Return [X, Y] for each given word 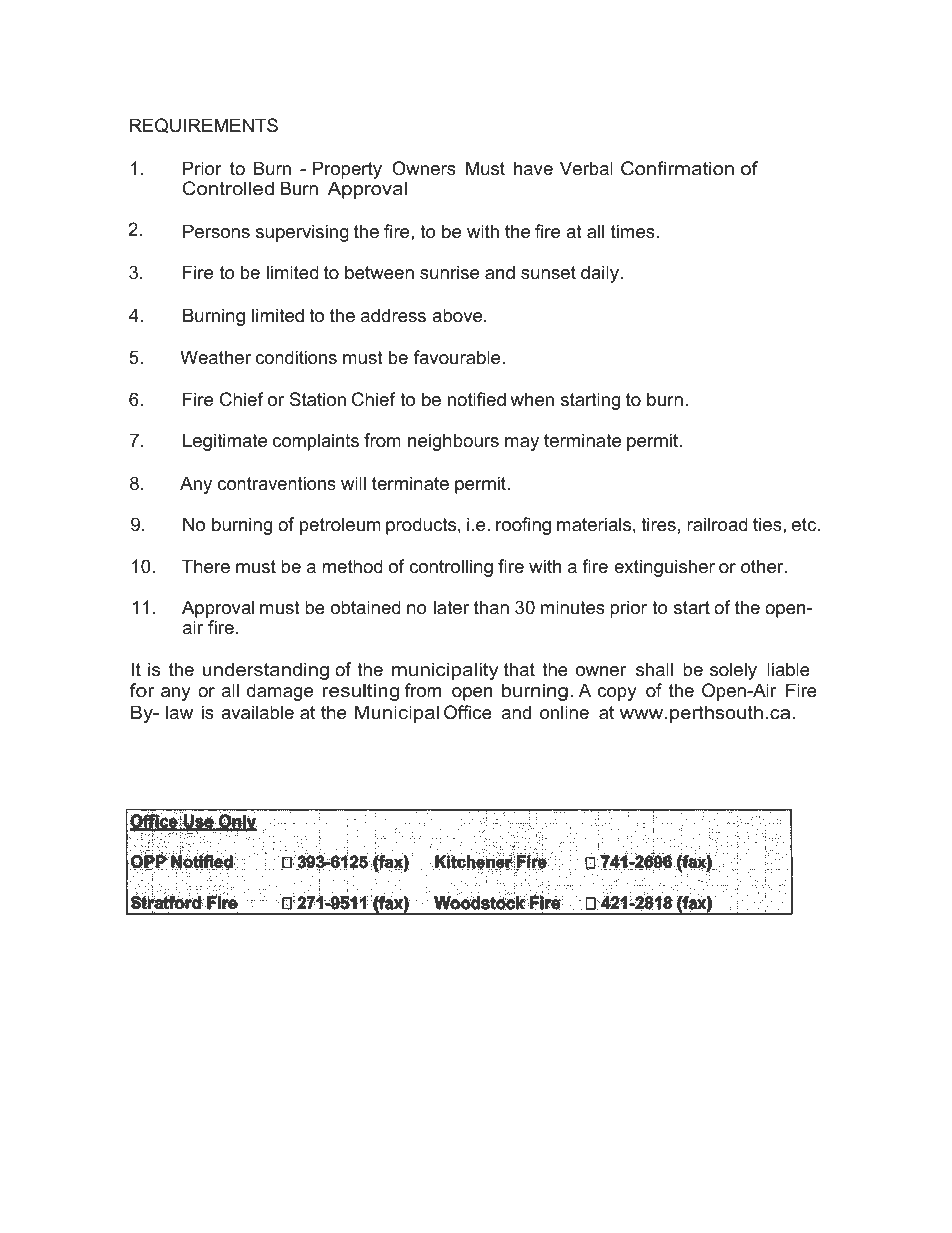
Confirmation [677, 168]
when [532, 399]
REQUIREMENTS [204, 125]
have [533, 168]
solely [733, 671]
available [257, 712]
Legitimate [225, 442]
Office [468, 712]
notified [477, 399]
